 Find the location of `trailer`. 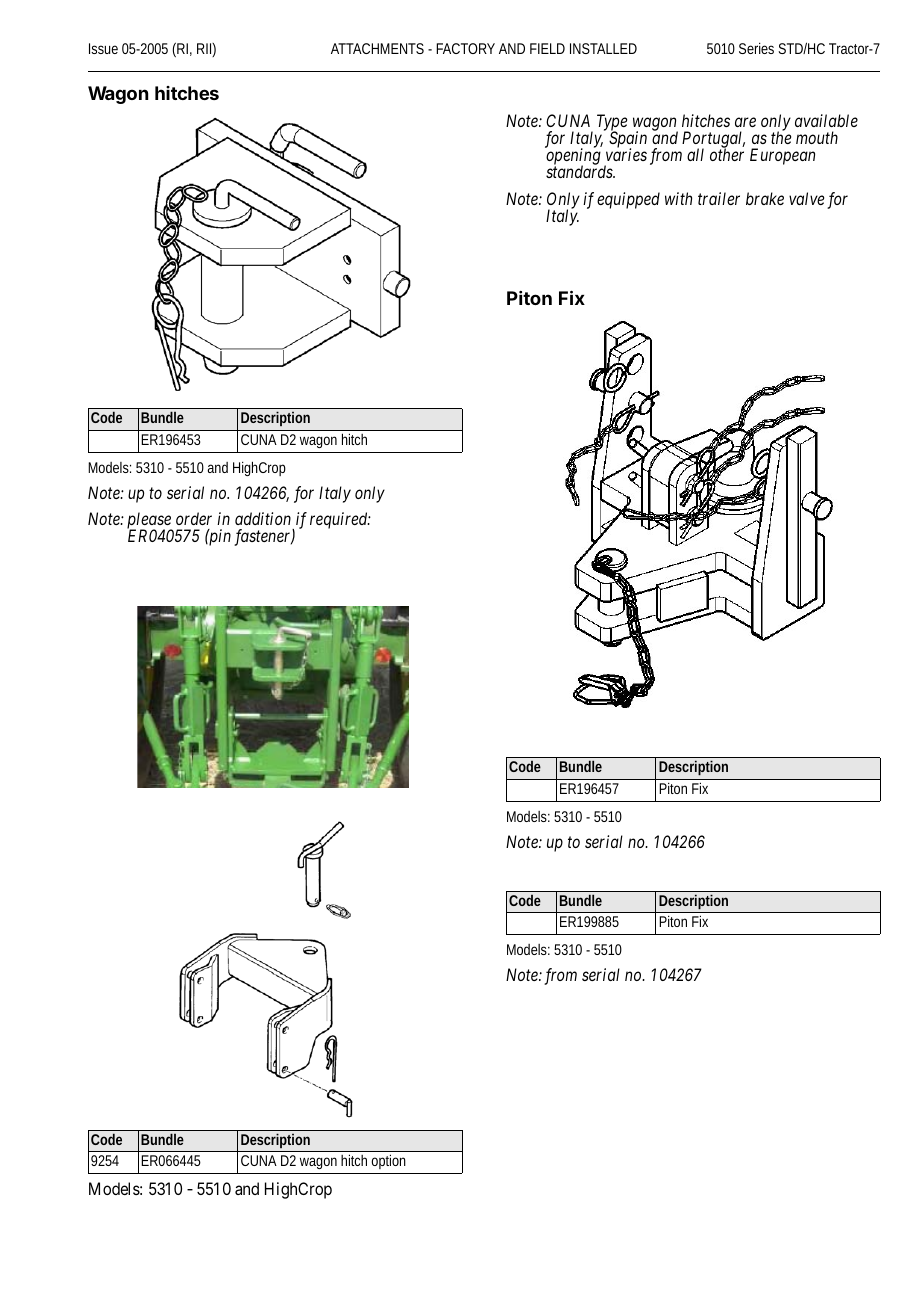

trailer is located at coordinates (719, 198).
